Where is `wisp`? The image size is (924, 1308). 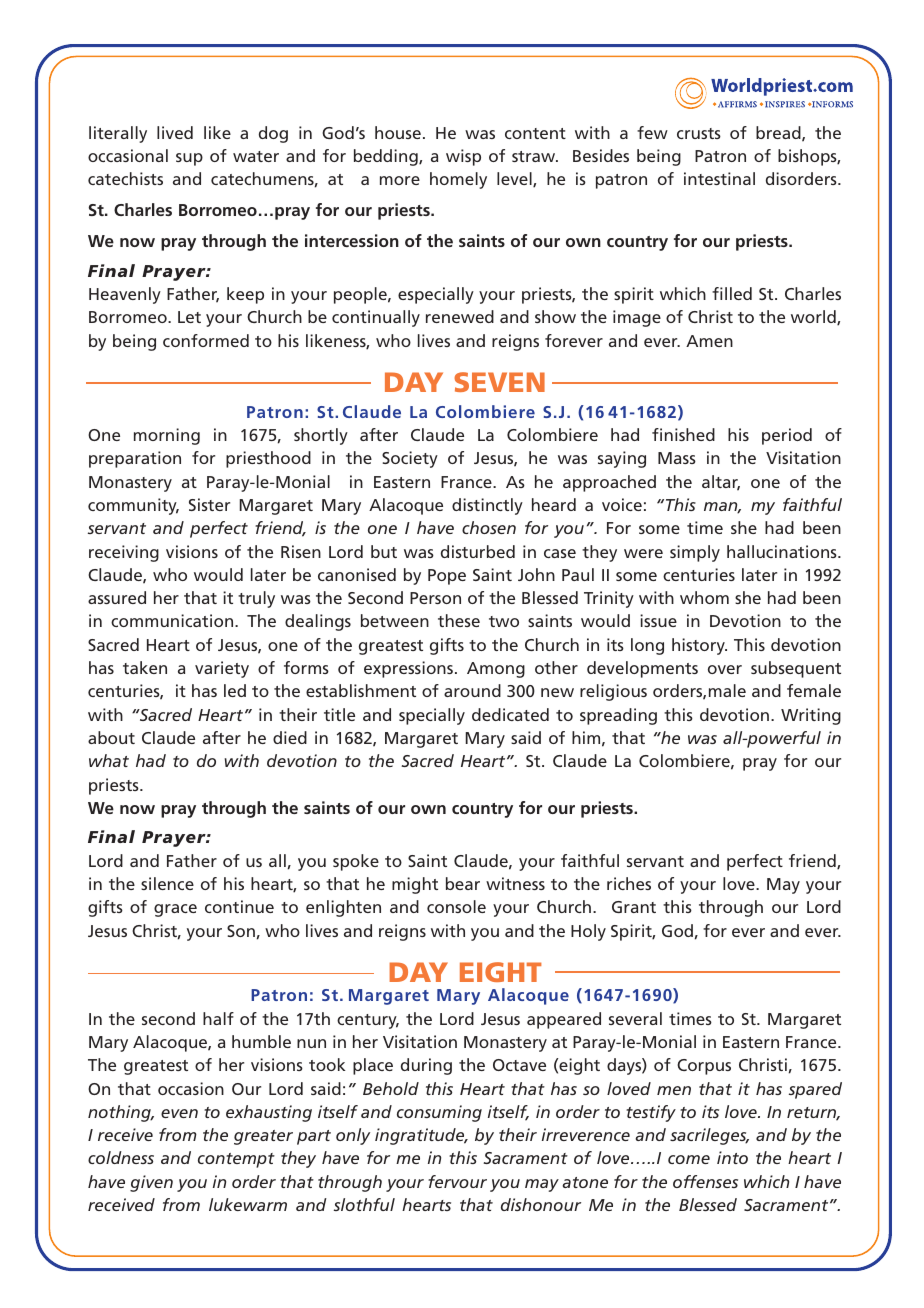 wisp is located at coordinates (463, 157).
